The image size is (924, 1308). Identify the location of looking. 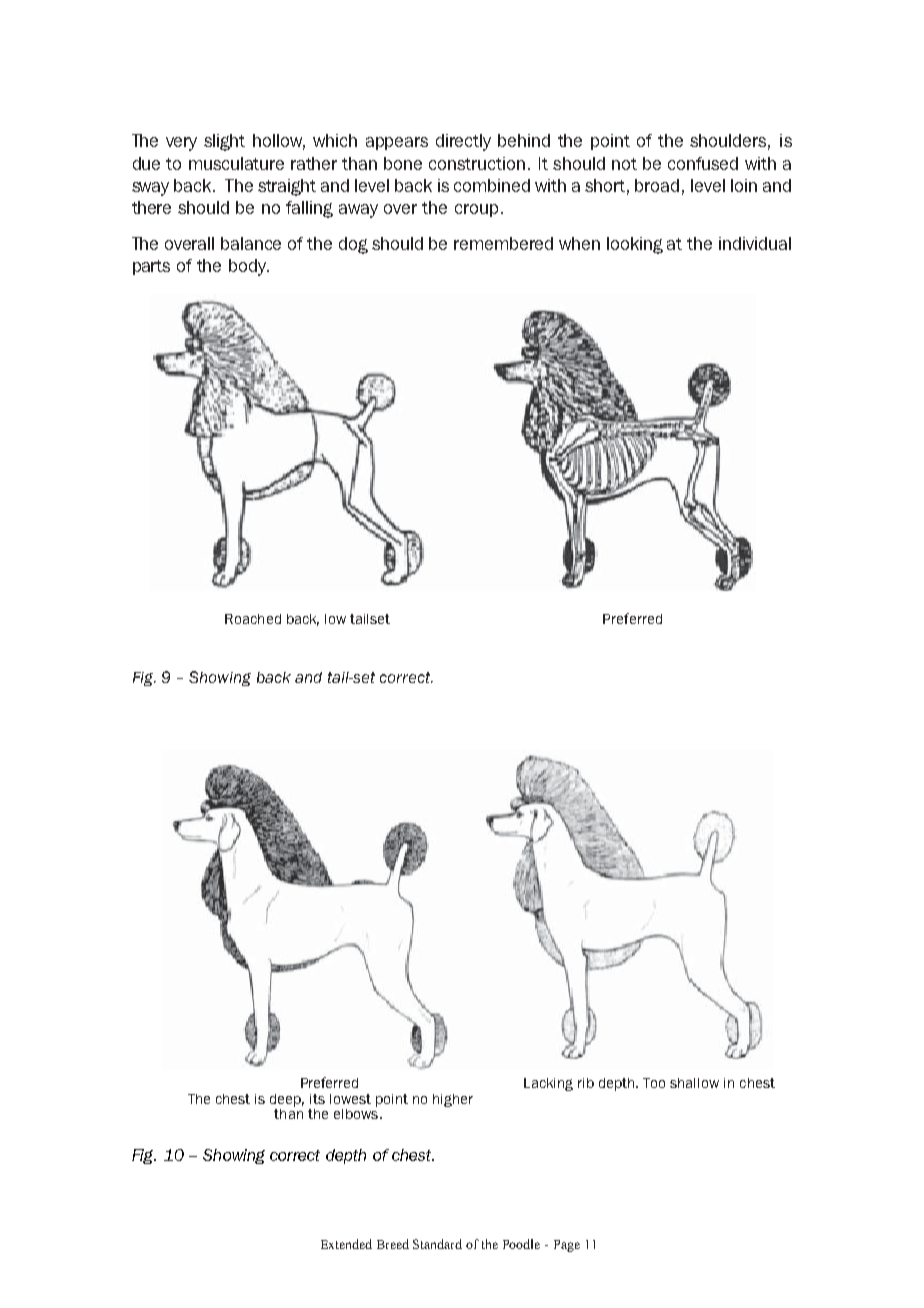
(635, 245).
